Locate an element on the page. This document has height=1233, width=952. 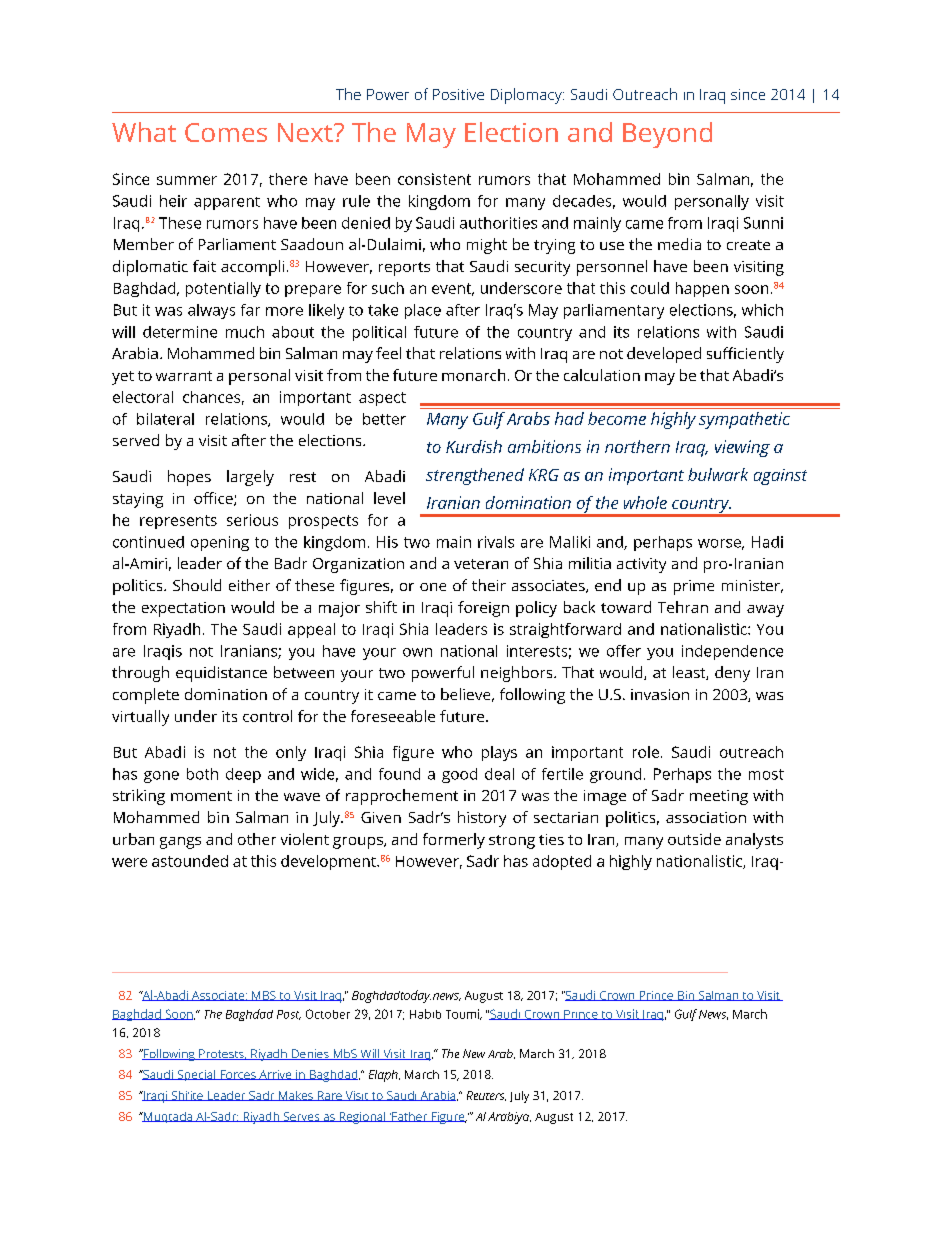
Comes is located at coordinates (226, 132).
